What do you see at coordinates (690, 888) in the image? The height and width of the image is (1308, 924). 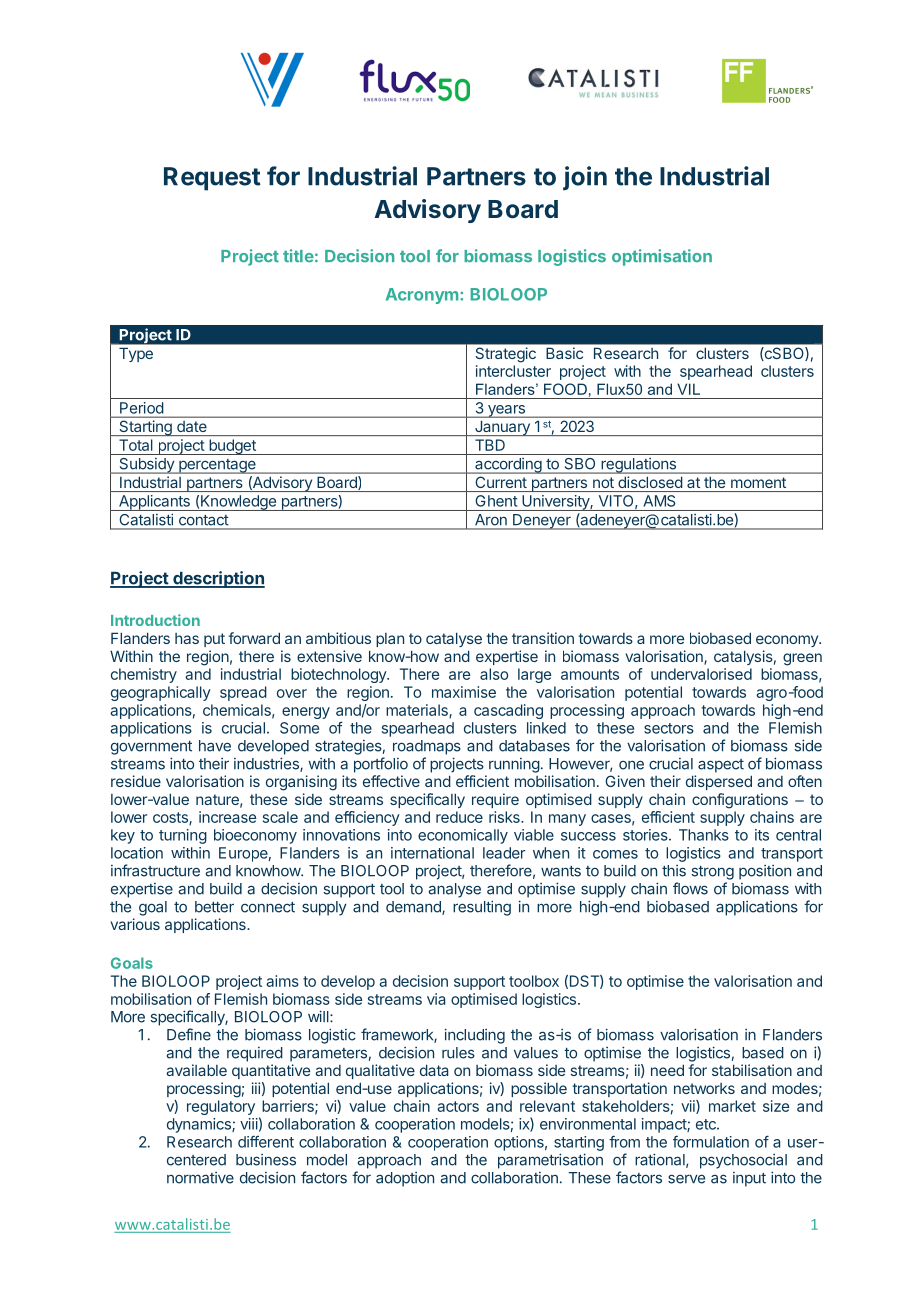 I see `flows` at bounding box center [690, 888].
